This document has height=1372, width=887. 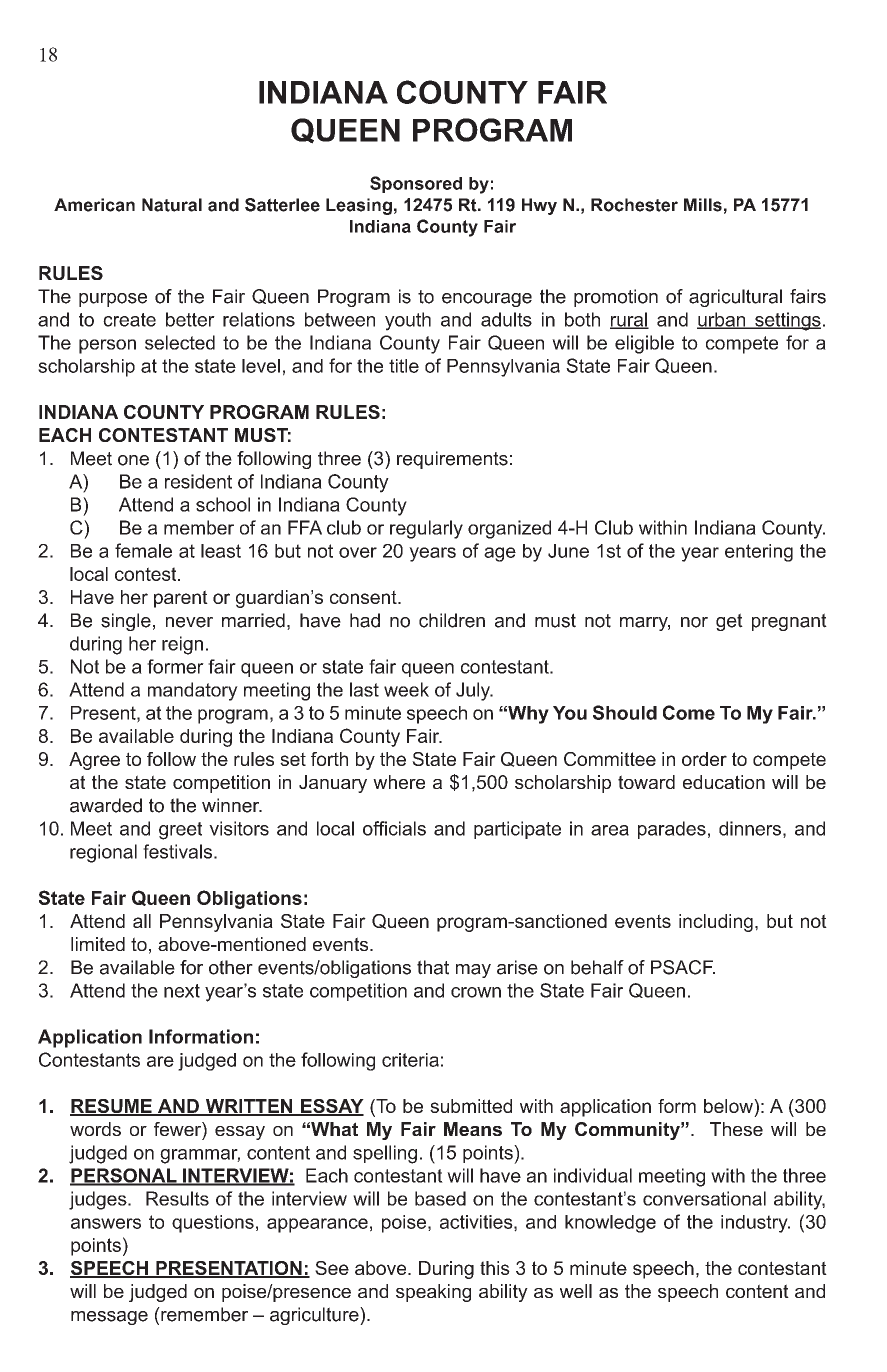 I want to click on Mills, so click(x=703, y=205).
